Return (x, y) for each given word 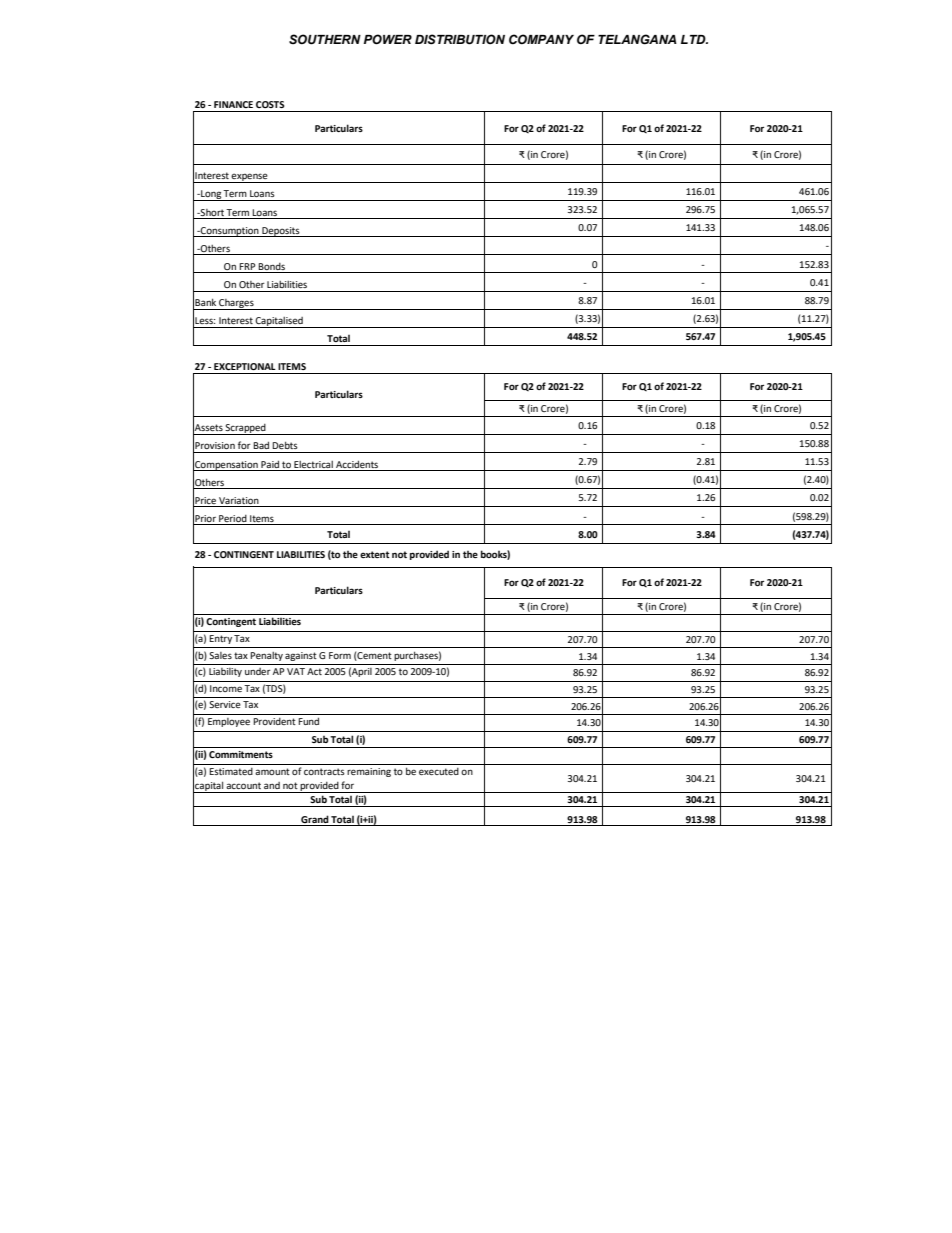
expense (250, 178)
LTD (694, 39)
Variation (239, 500)
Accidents (357, 464)
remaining (369, 772)
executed (439, 771)
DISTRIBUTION (460, 39)
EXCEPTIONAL (245, 366)
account (243, 785)
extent (375, 554)
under (258, 671)
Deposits (281, 232)
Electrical (313, 464)
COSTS (270, 104)
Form (340, 655)
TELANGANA (637, 39)
